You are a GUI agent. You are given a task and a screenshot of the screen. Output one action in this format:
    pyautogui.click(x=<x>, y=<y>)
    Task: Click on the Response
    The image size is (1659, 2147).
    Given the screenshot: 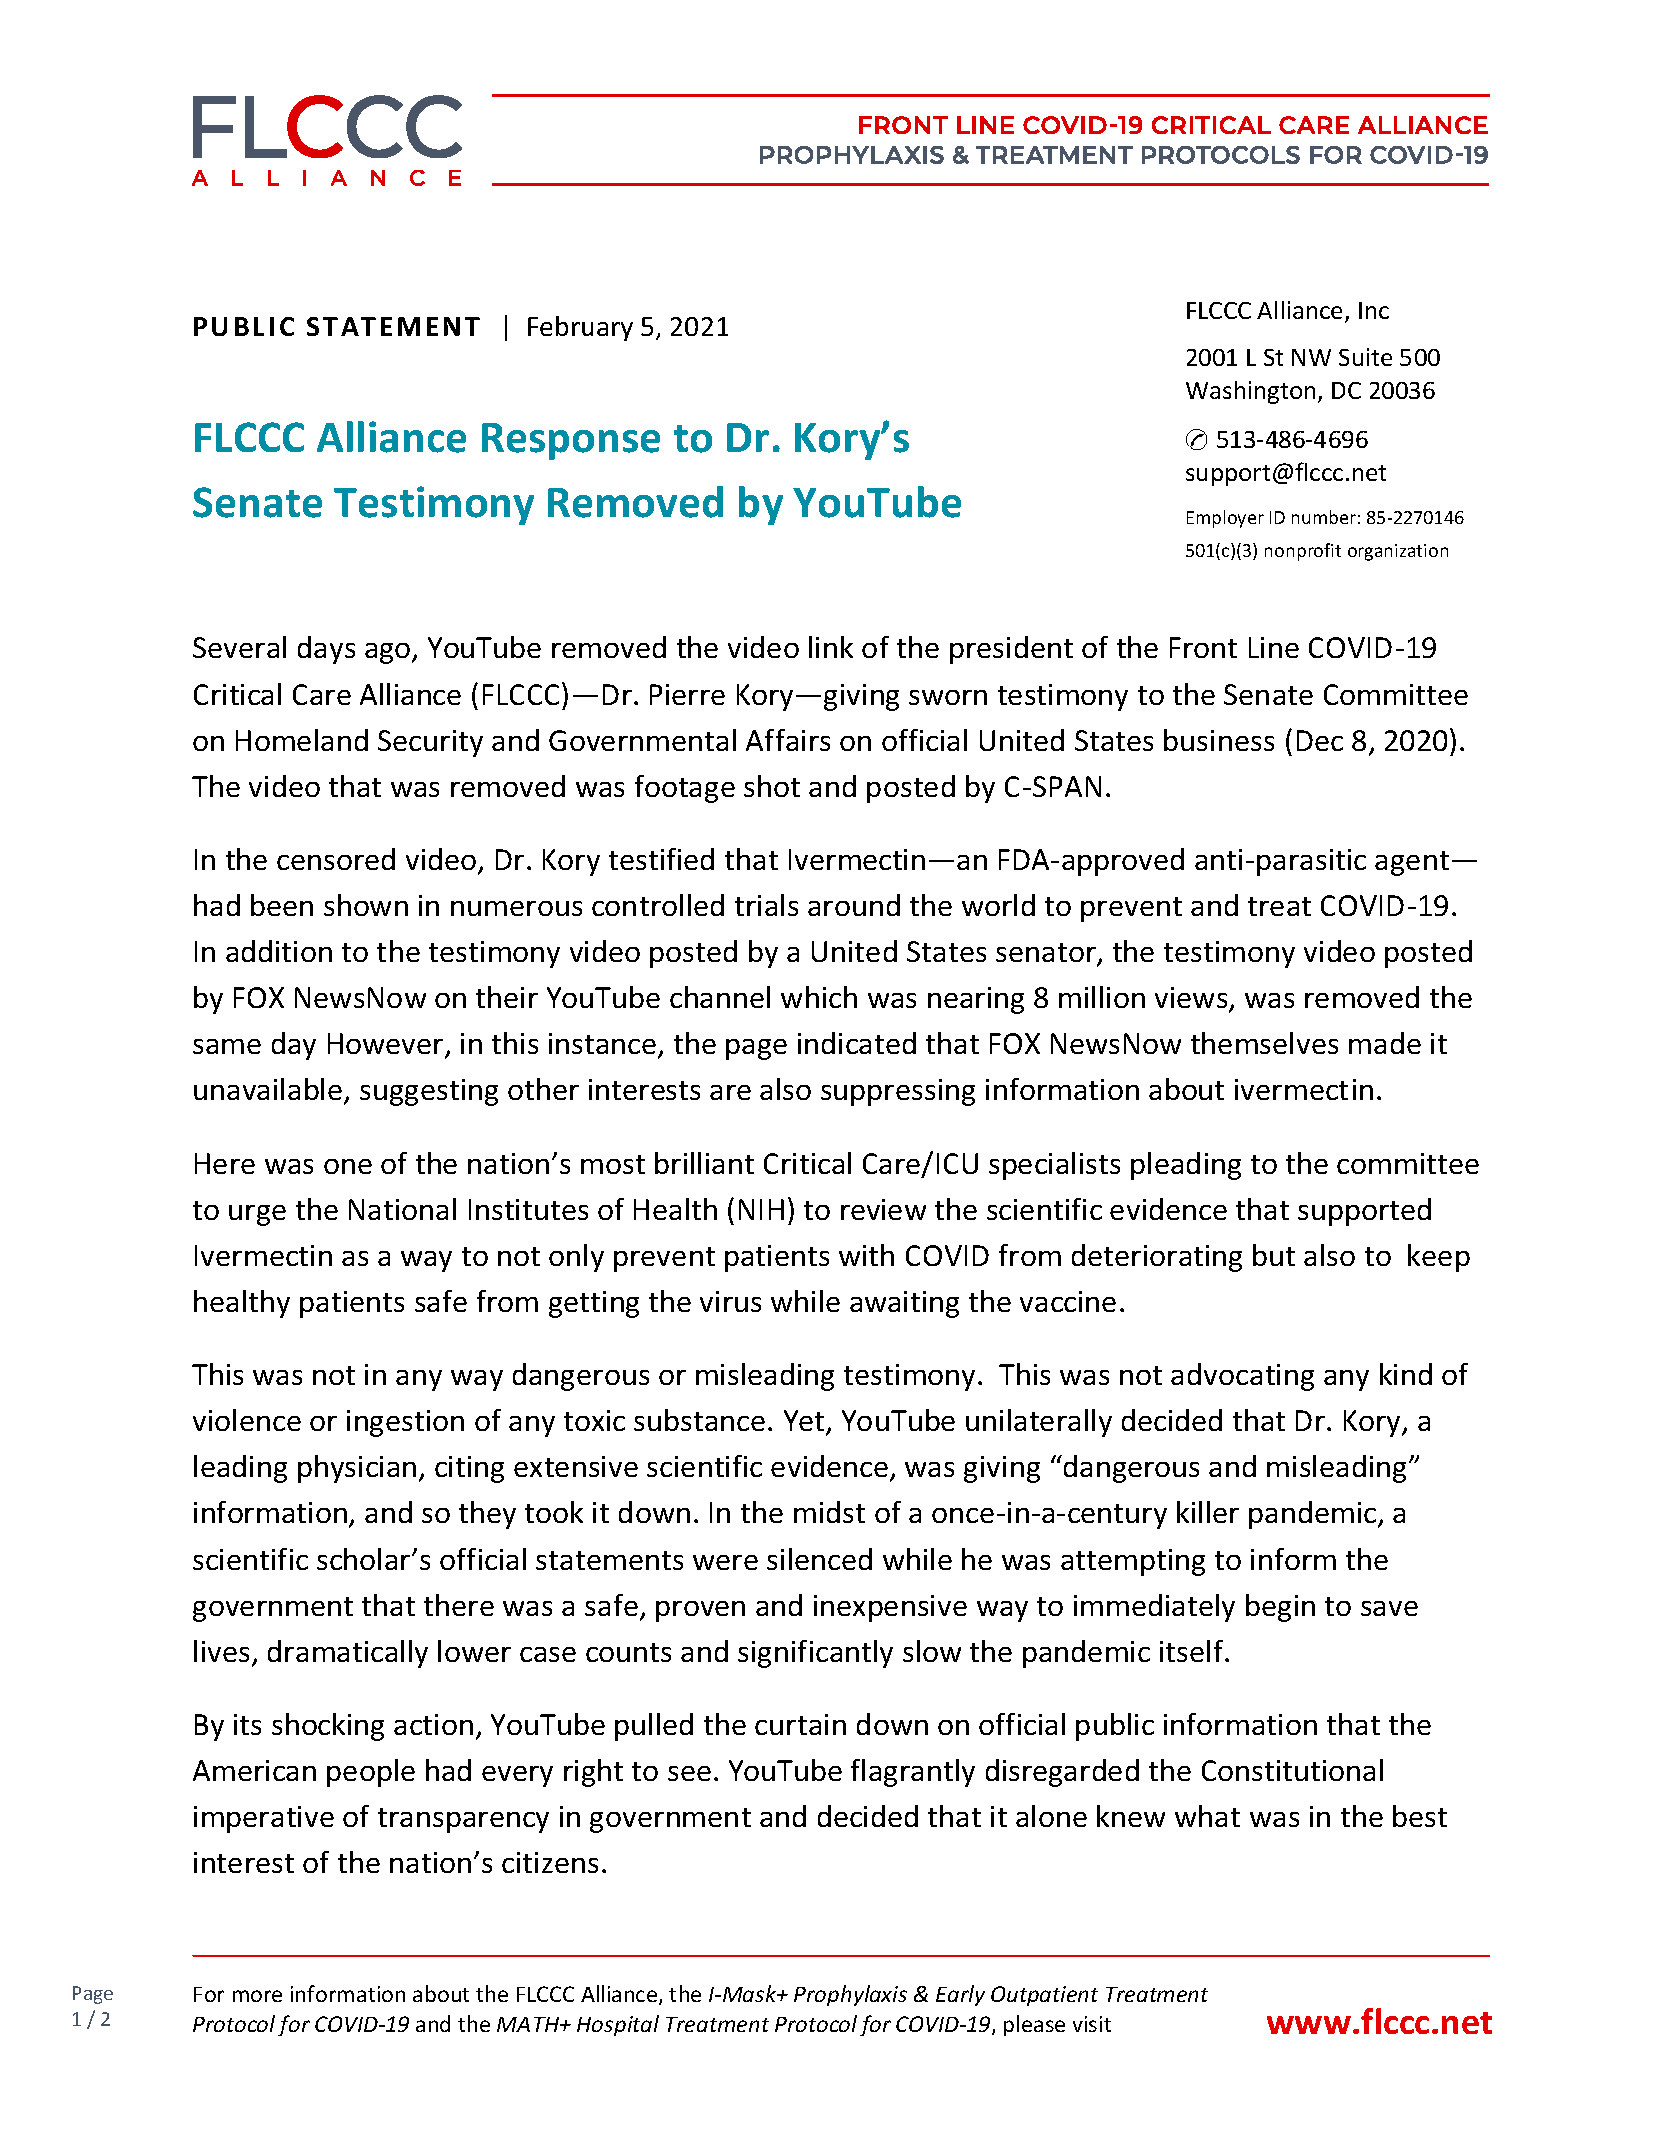 What is the action you would take?
    pyautogui.click(x=571, y=441)
